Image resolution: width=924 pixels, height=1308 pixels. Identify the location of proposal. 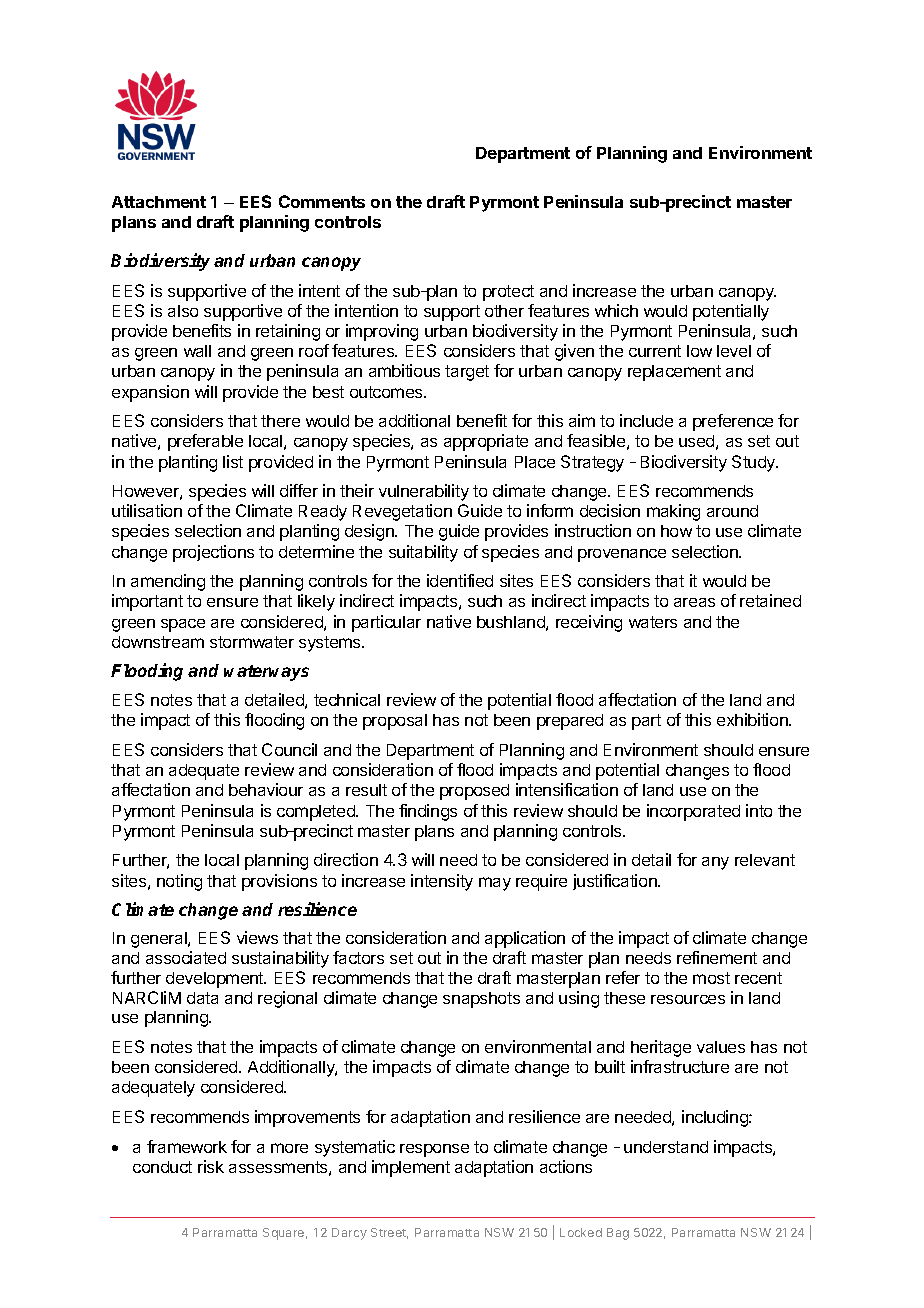
(395, 722).
